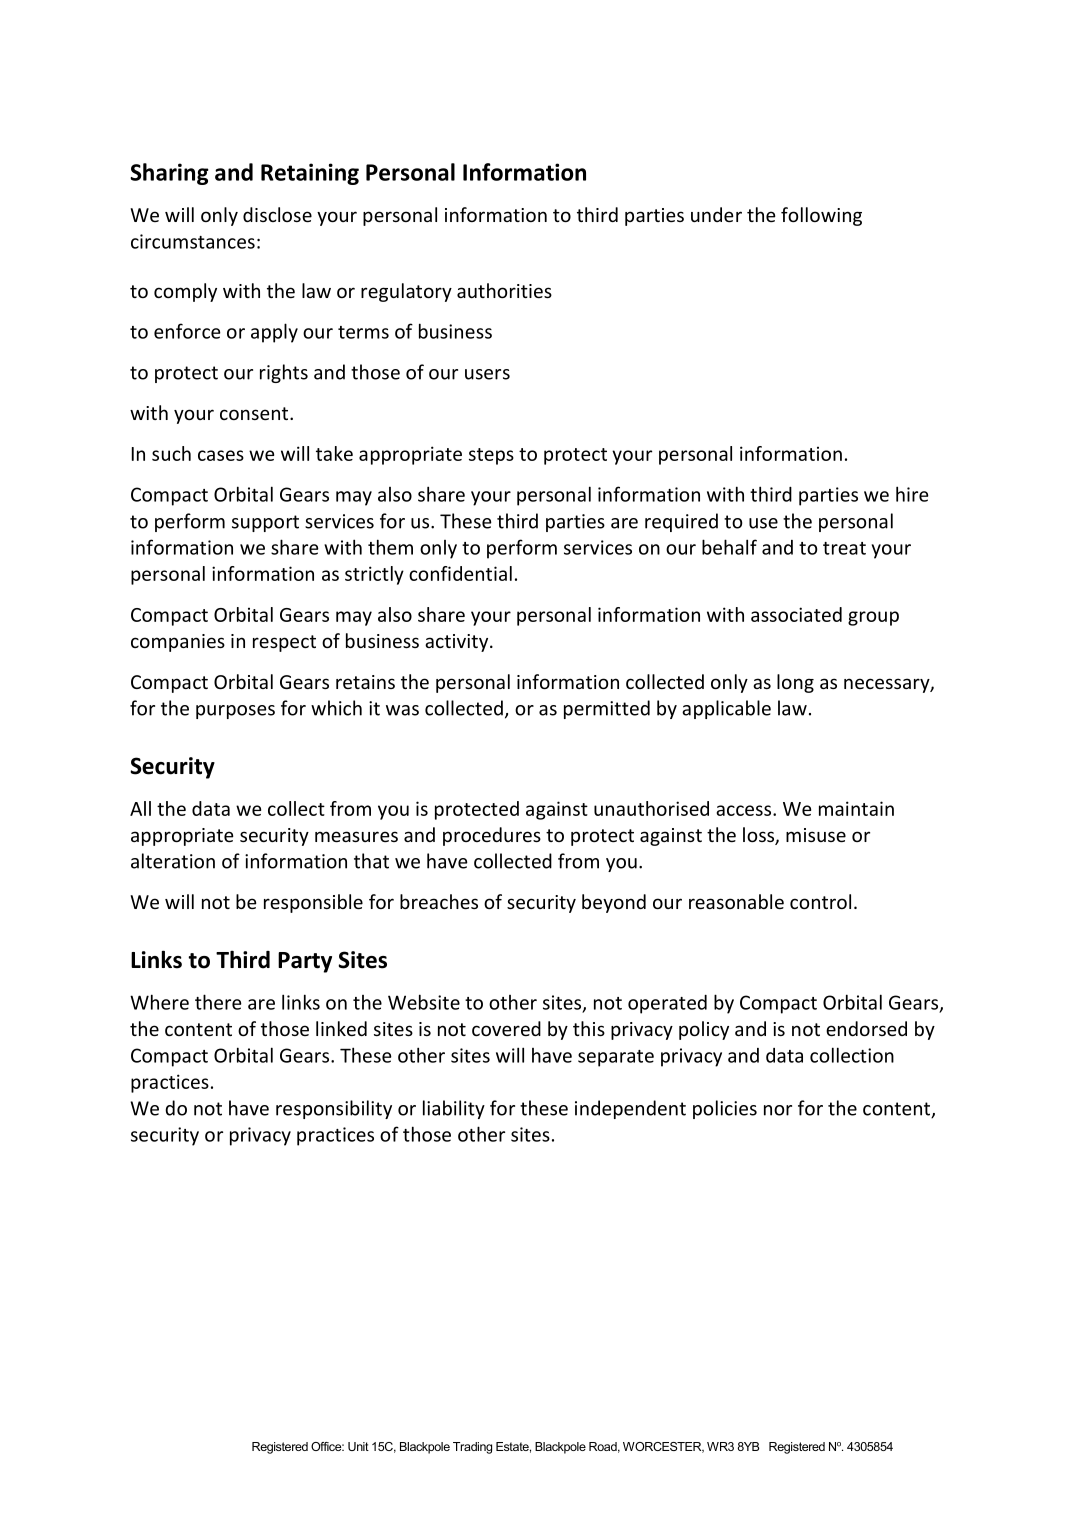 The height and width of the screenshot is (1520, 1074). I want to click on Trading, so click(472, 1448).
